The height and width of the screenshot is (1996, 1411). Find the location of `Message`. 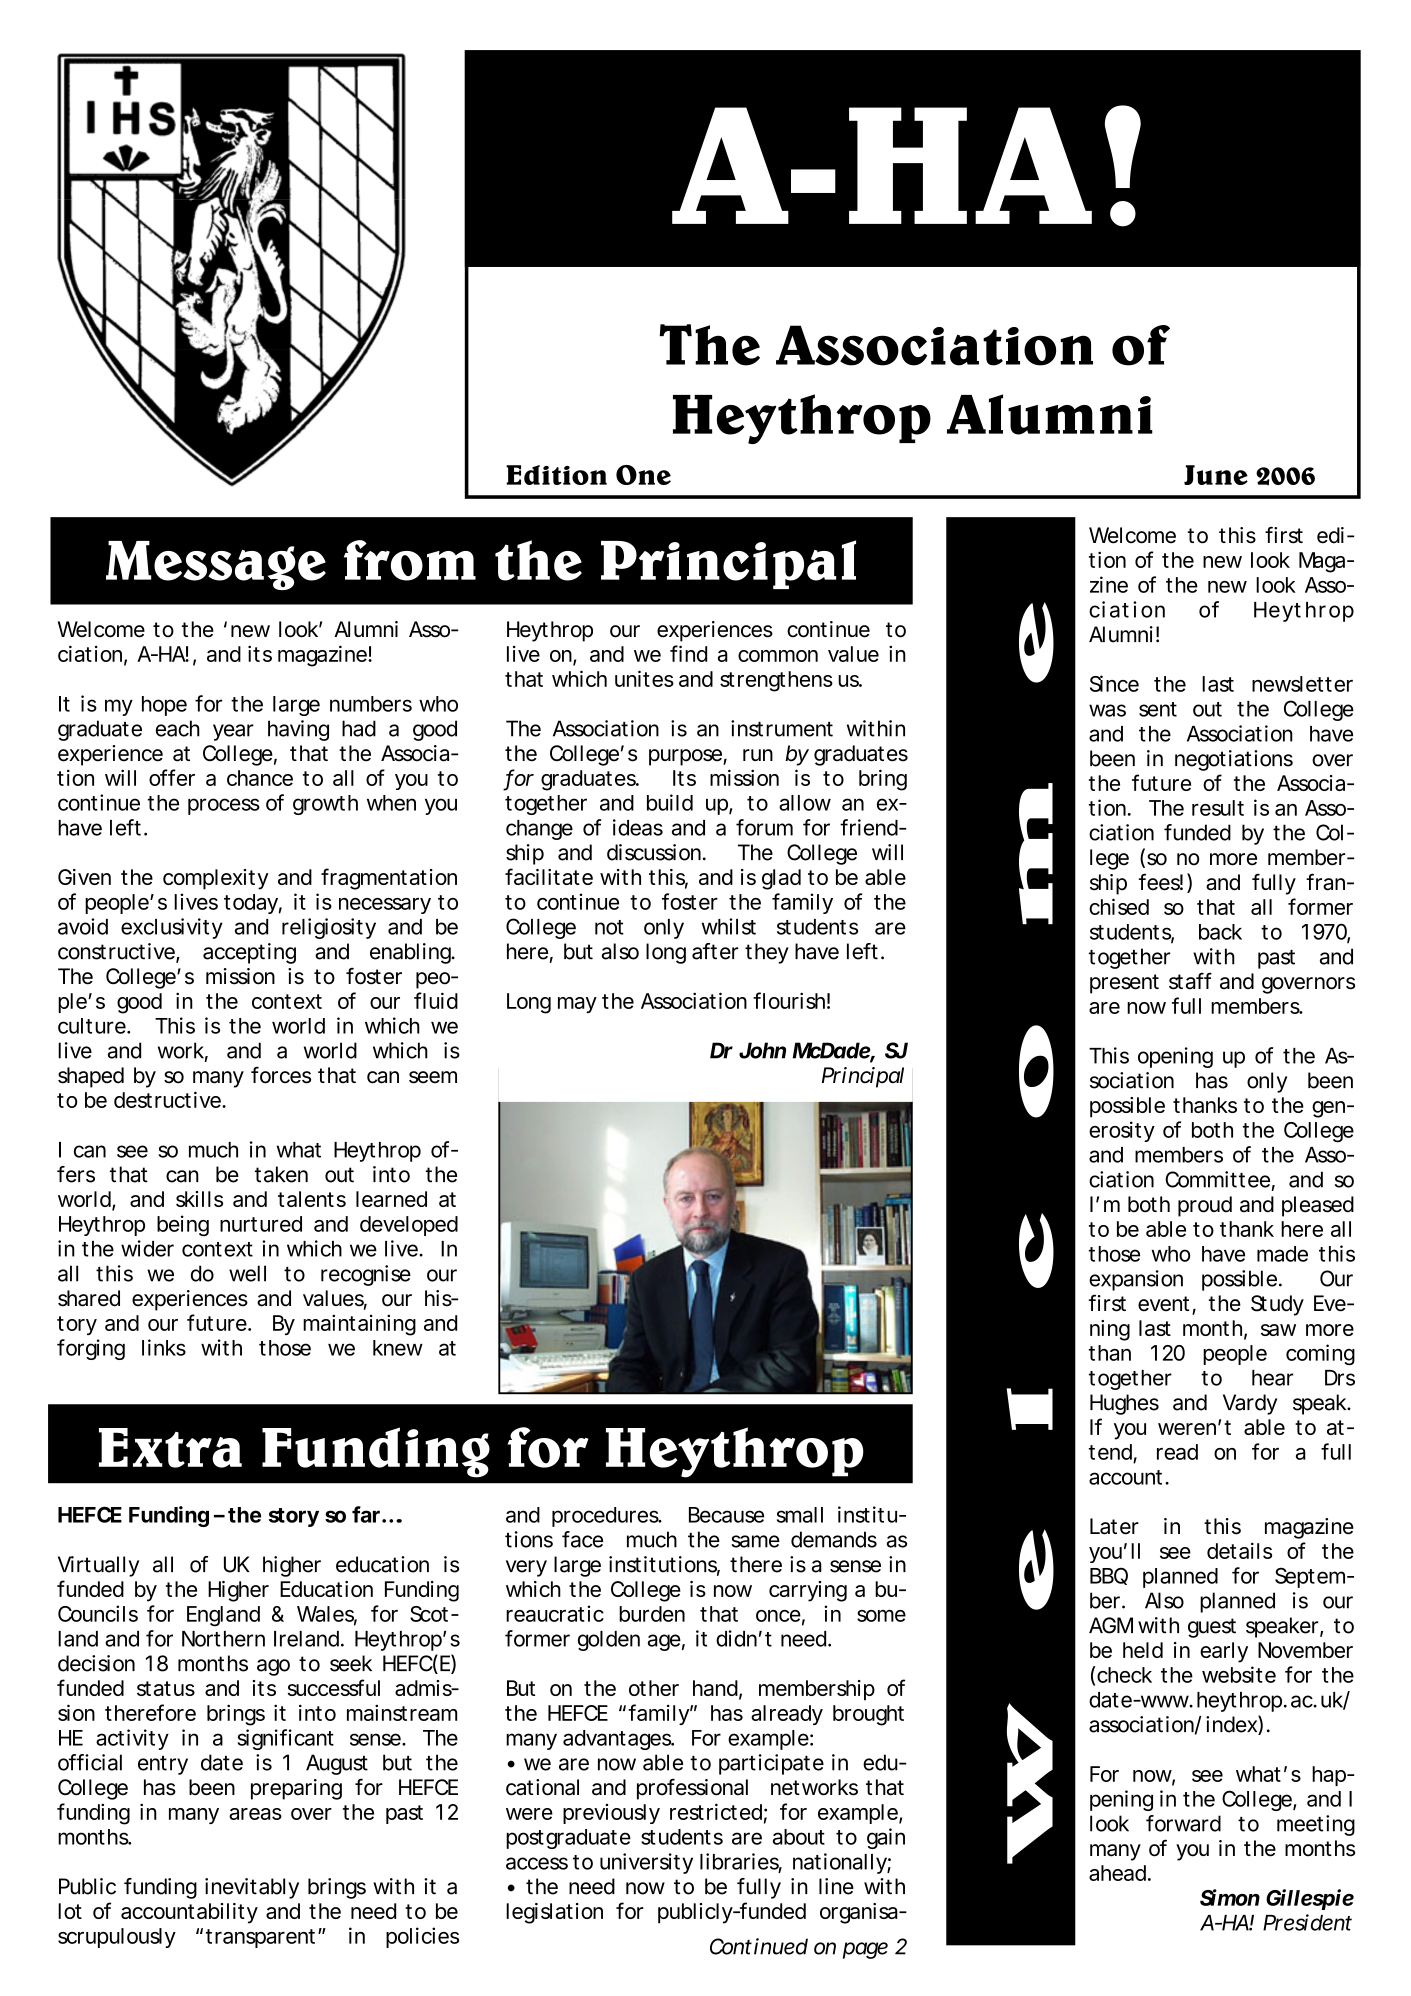

Message is located at coordinates (216, 565).
